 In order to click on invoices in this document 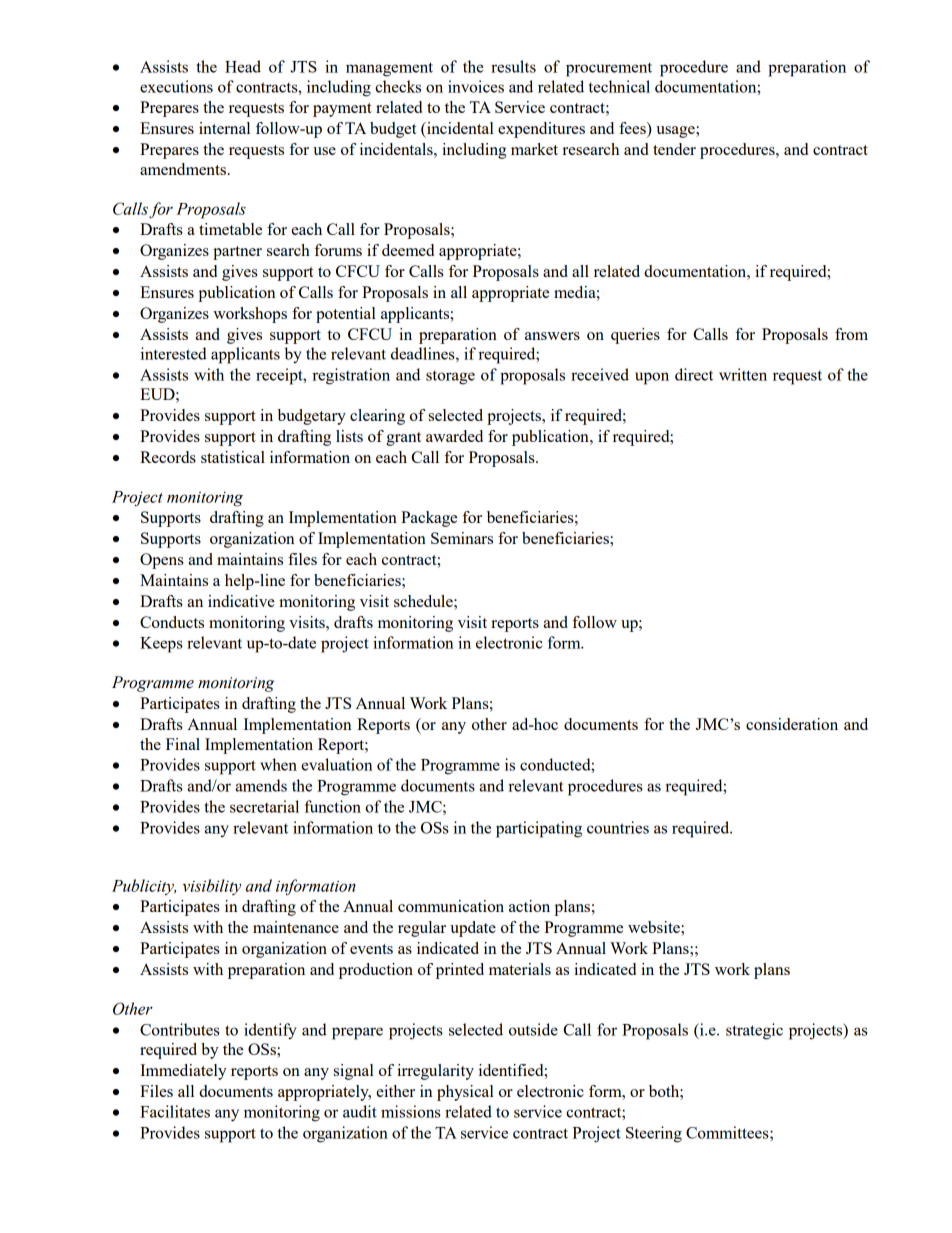, I will do `click(476, 86)`.
